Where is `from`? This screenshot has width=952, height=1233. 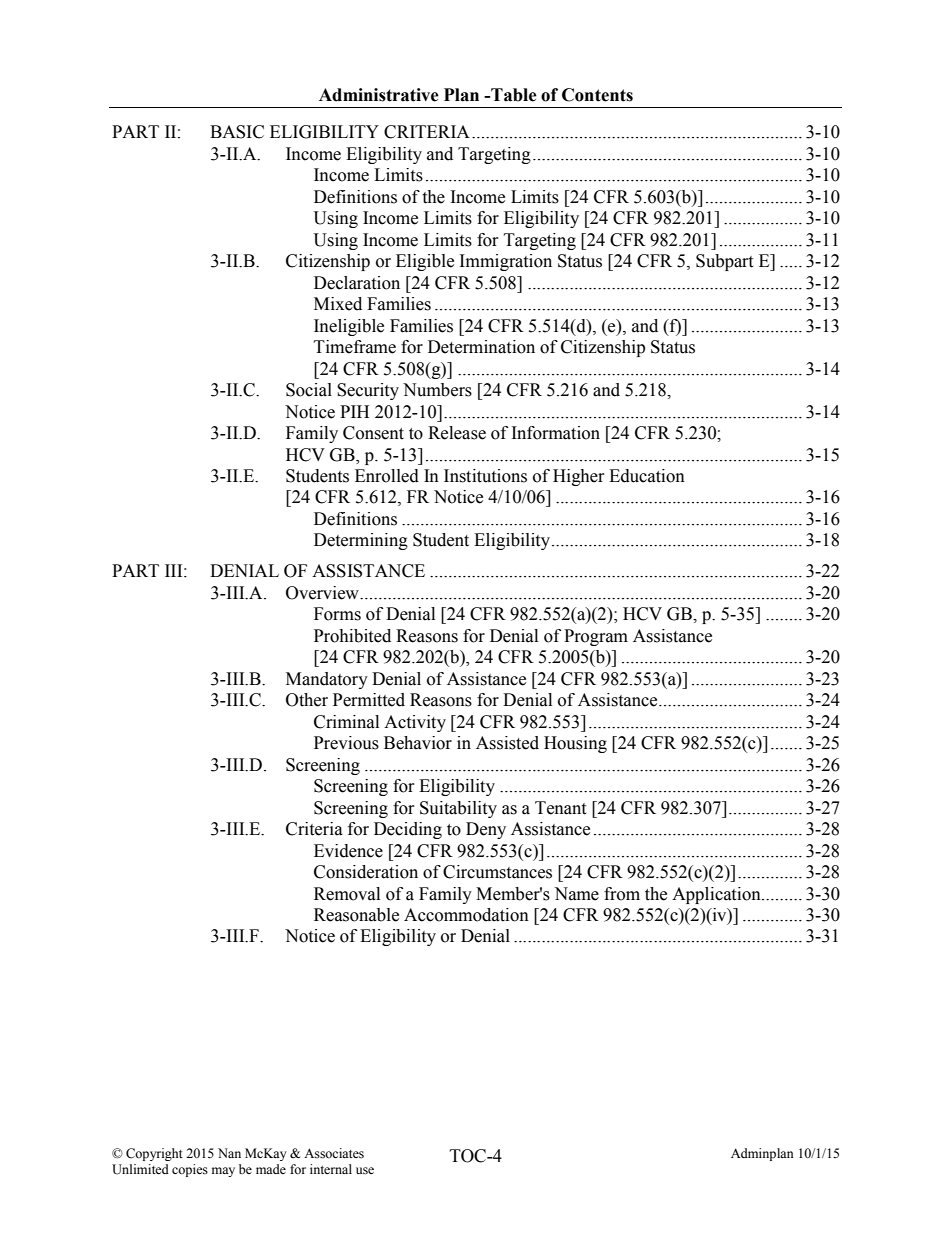
from is located at coordinates (622, 894).
